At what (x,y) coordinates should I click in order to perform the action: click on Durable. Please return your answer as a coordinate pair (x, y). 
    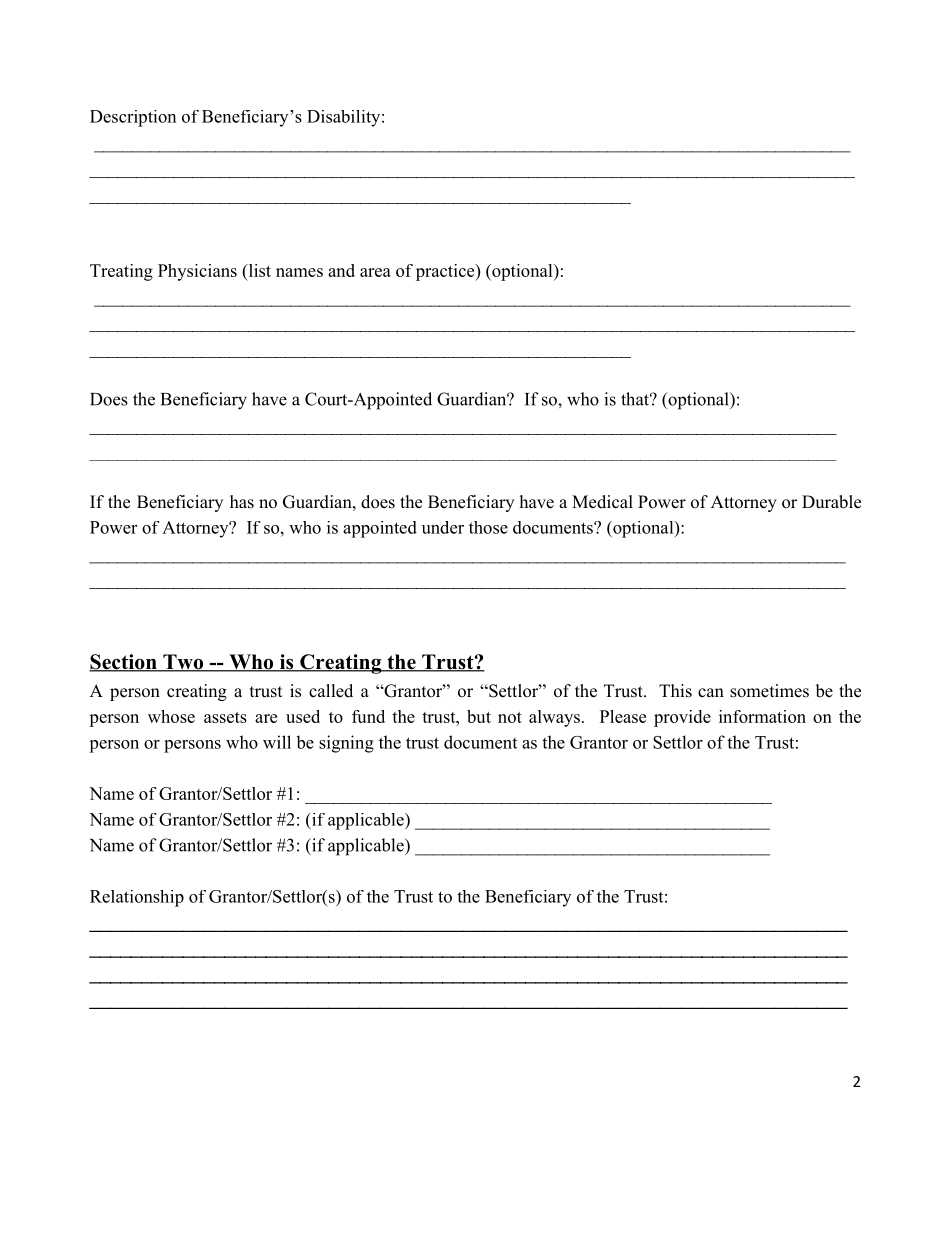
    Looking at the image, I should click on (831, 502).
